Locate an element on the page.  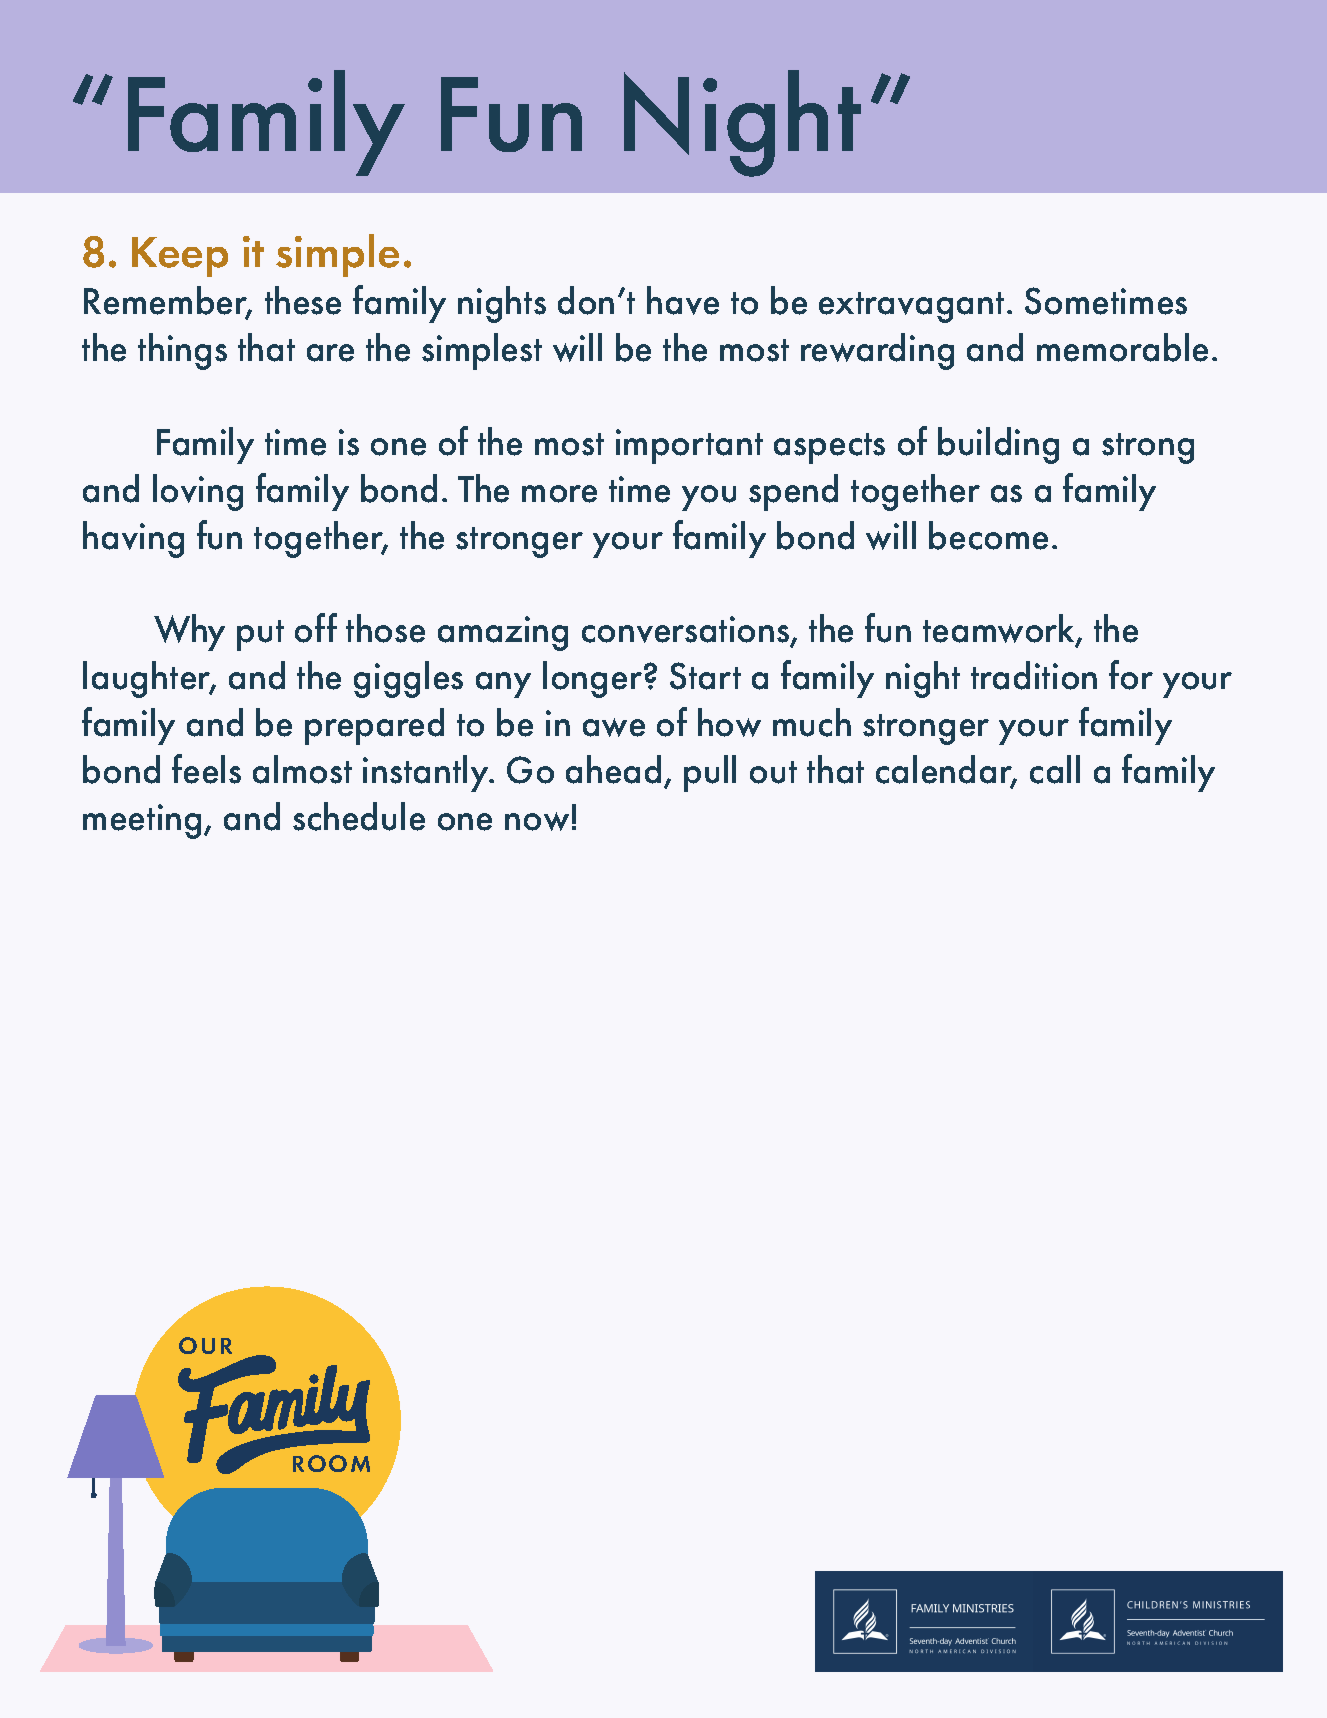
call is located at coordinates (1055, 769).
